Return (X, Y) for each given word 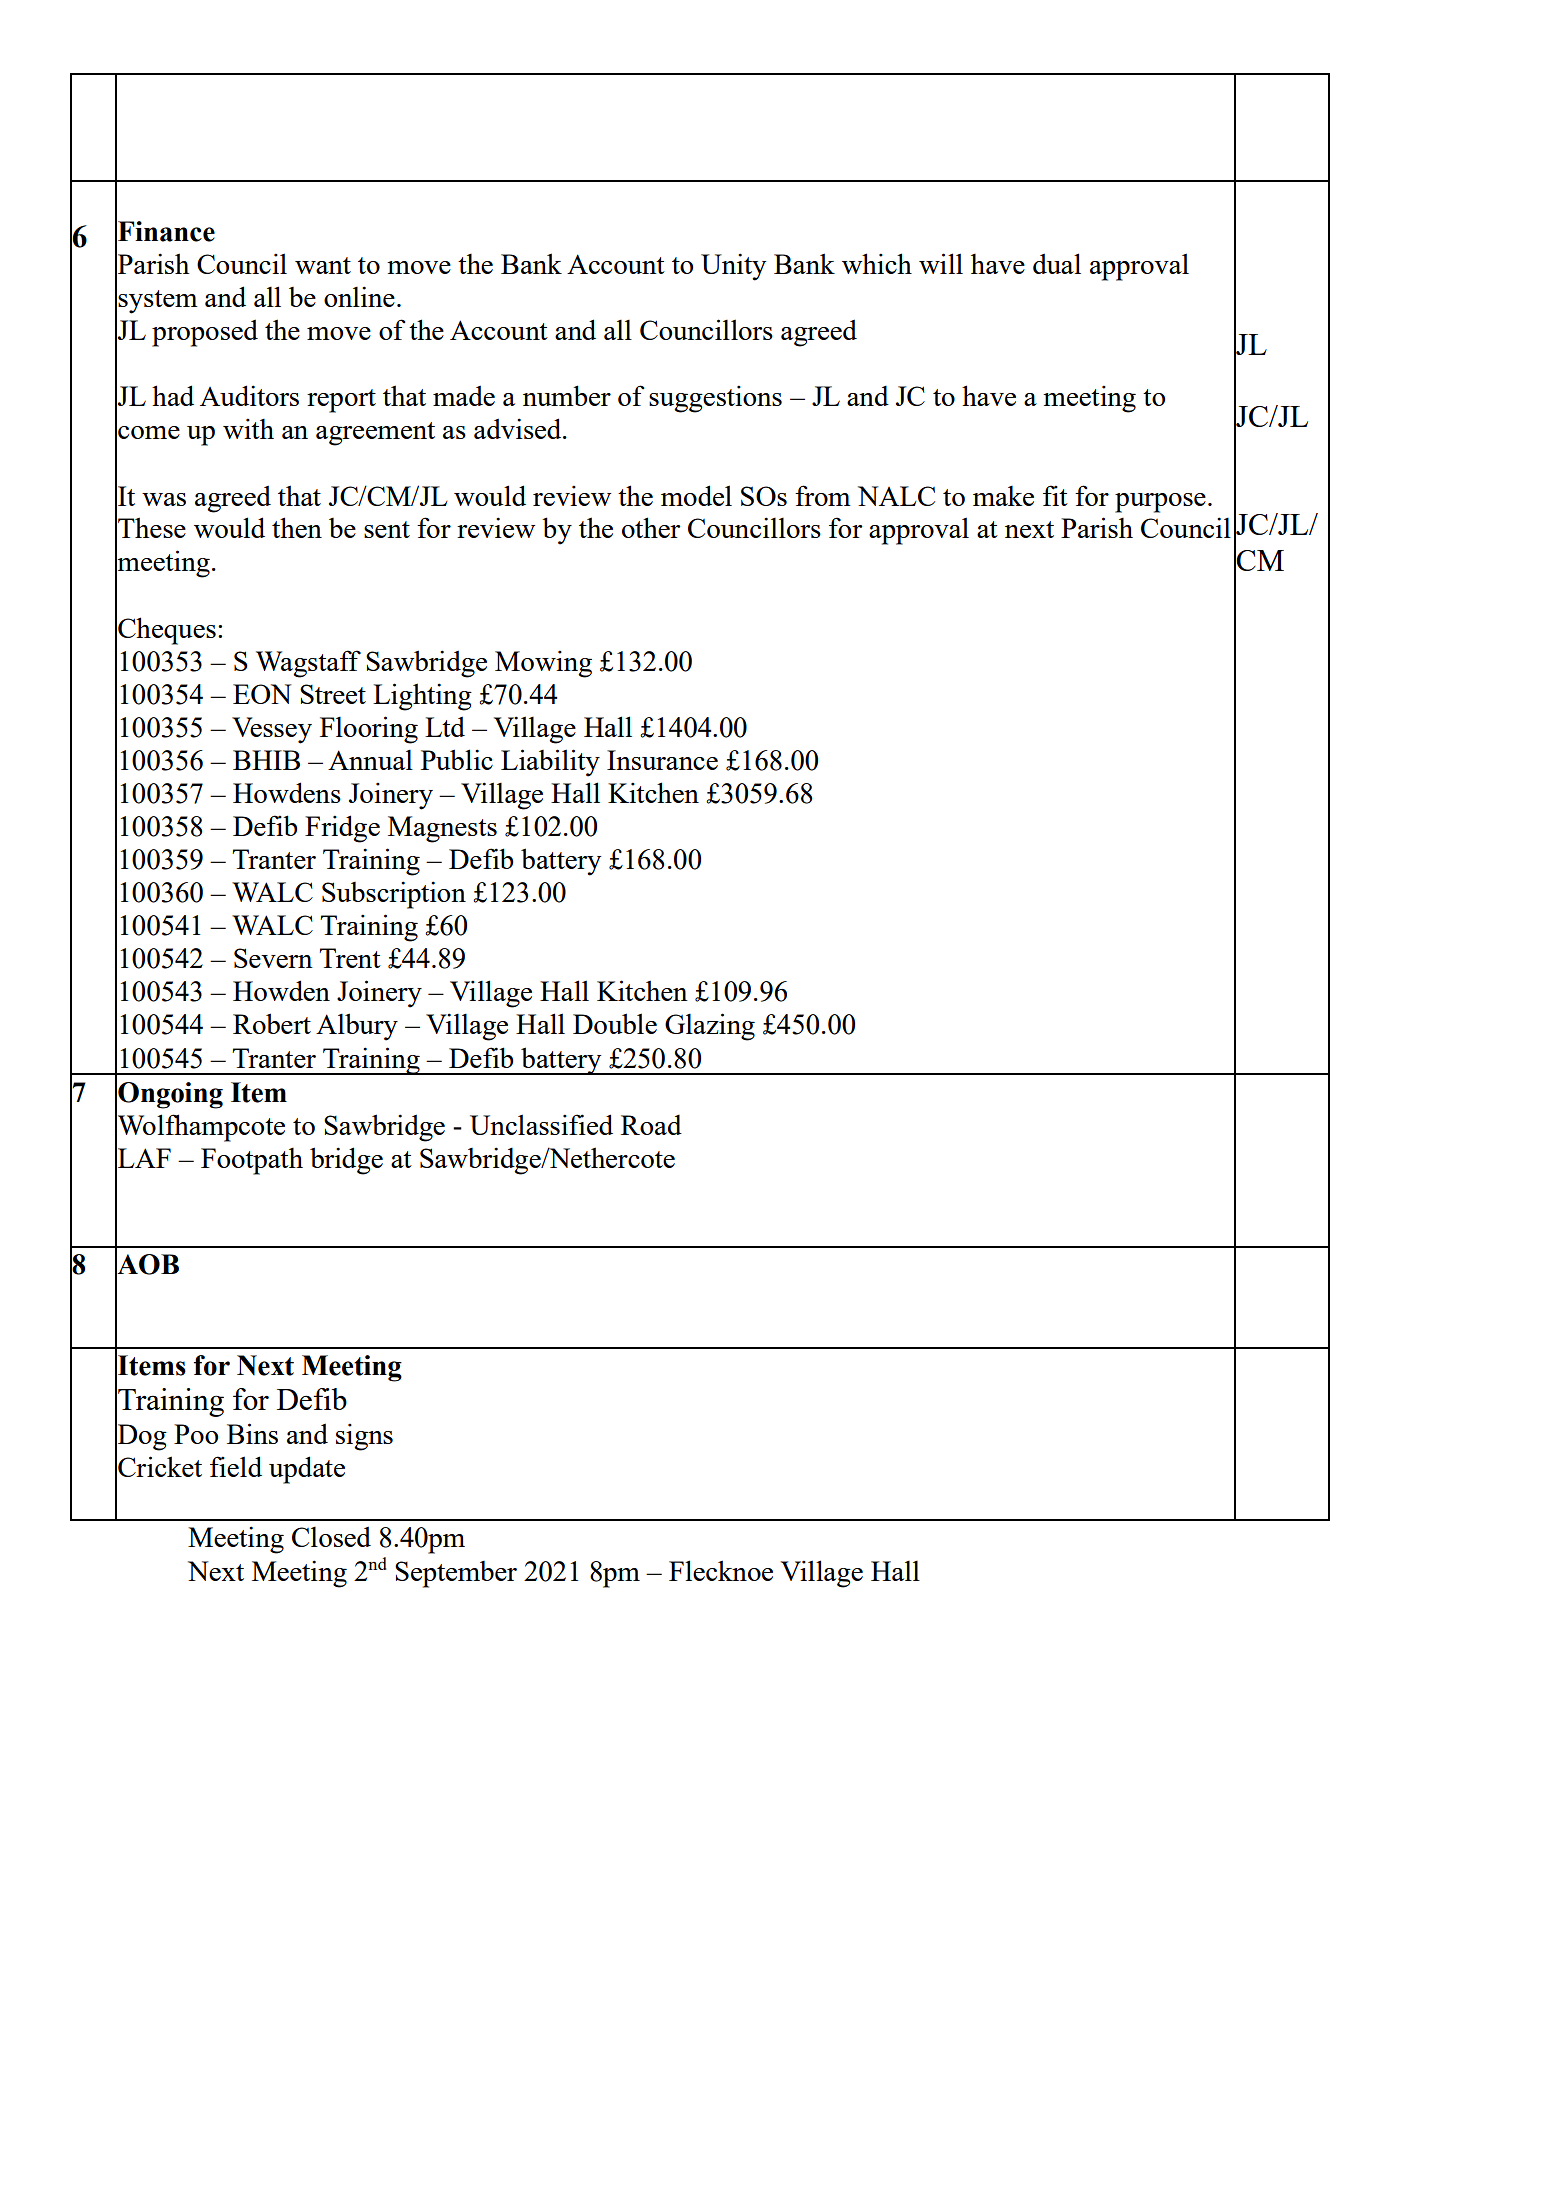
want (323, 265)
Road (651, 1125)
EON (262, 694)
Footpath (252, 1161)
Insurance (662, 760)
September (456, 1574)
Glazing (710, 1027)
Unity (733, 267)
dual (1057, 263)
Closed (331, 1536)
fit (1055, 495)
